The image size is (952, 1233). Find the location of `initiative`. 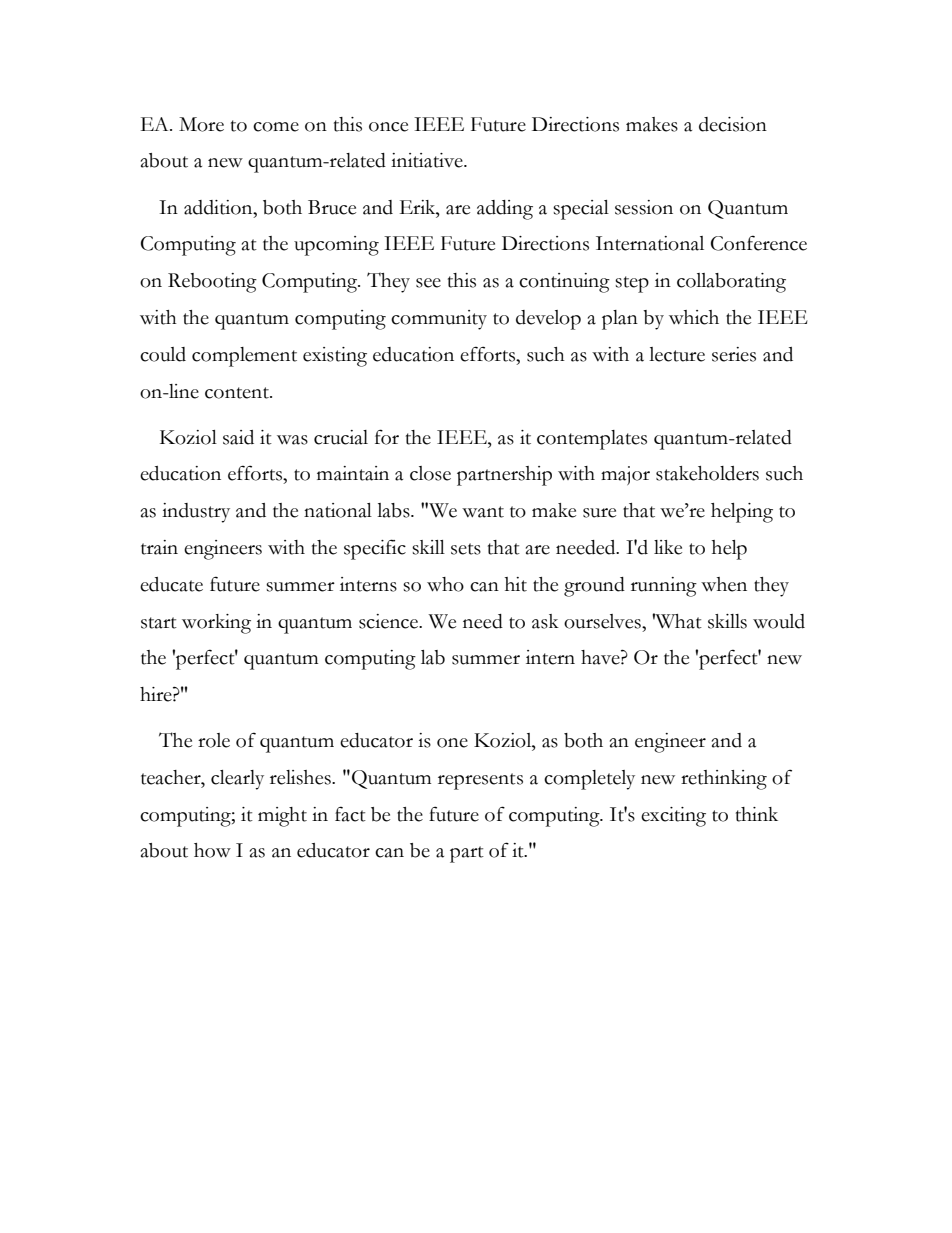

initiative is located at coordinates (428, 160).
